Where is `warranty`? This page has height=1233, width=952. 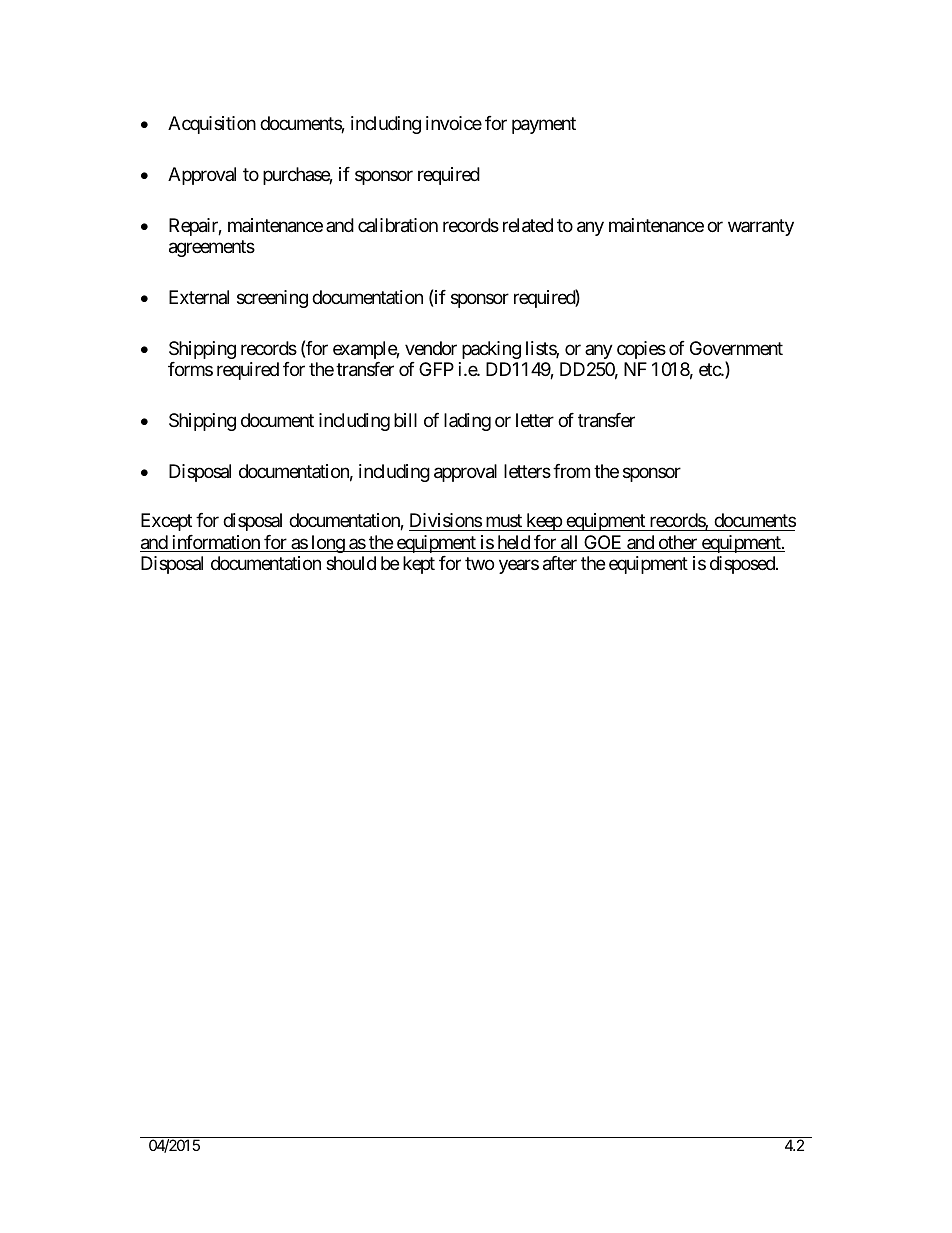 warranty is located at coordinates (761, 227).
